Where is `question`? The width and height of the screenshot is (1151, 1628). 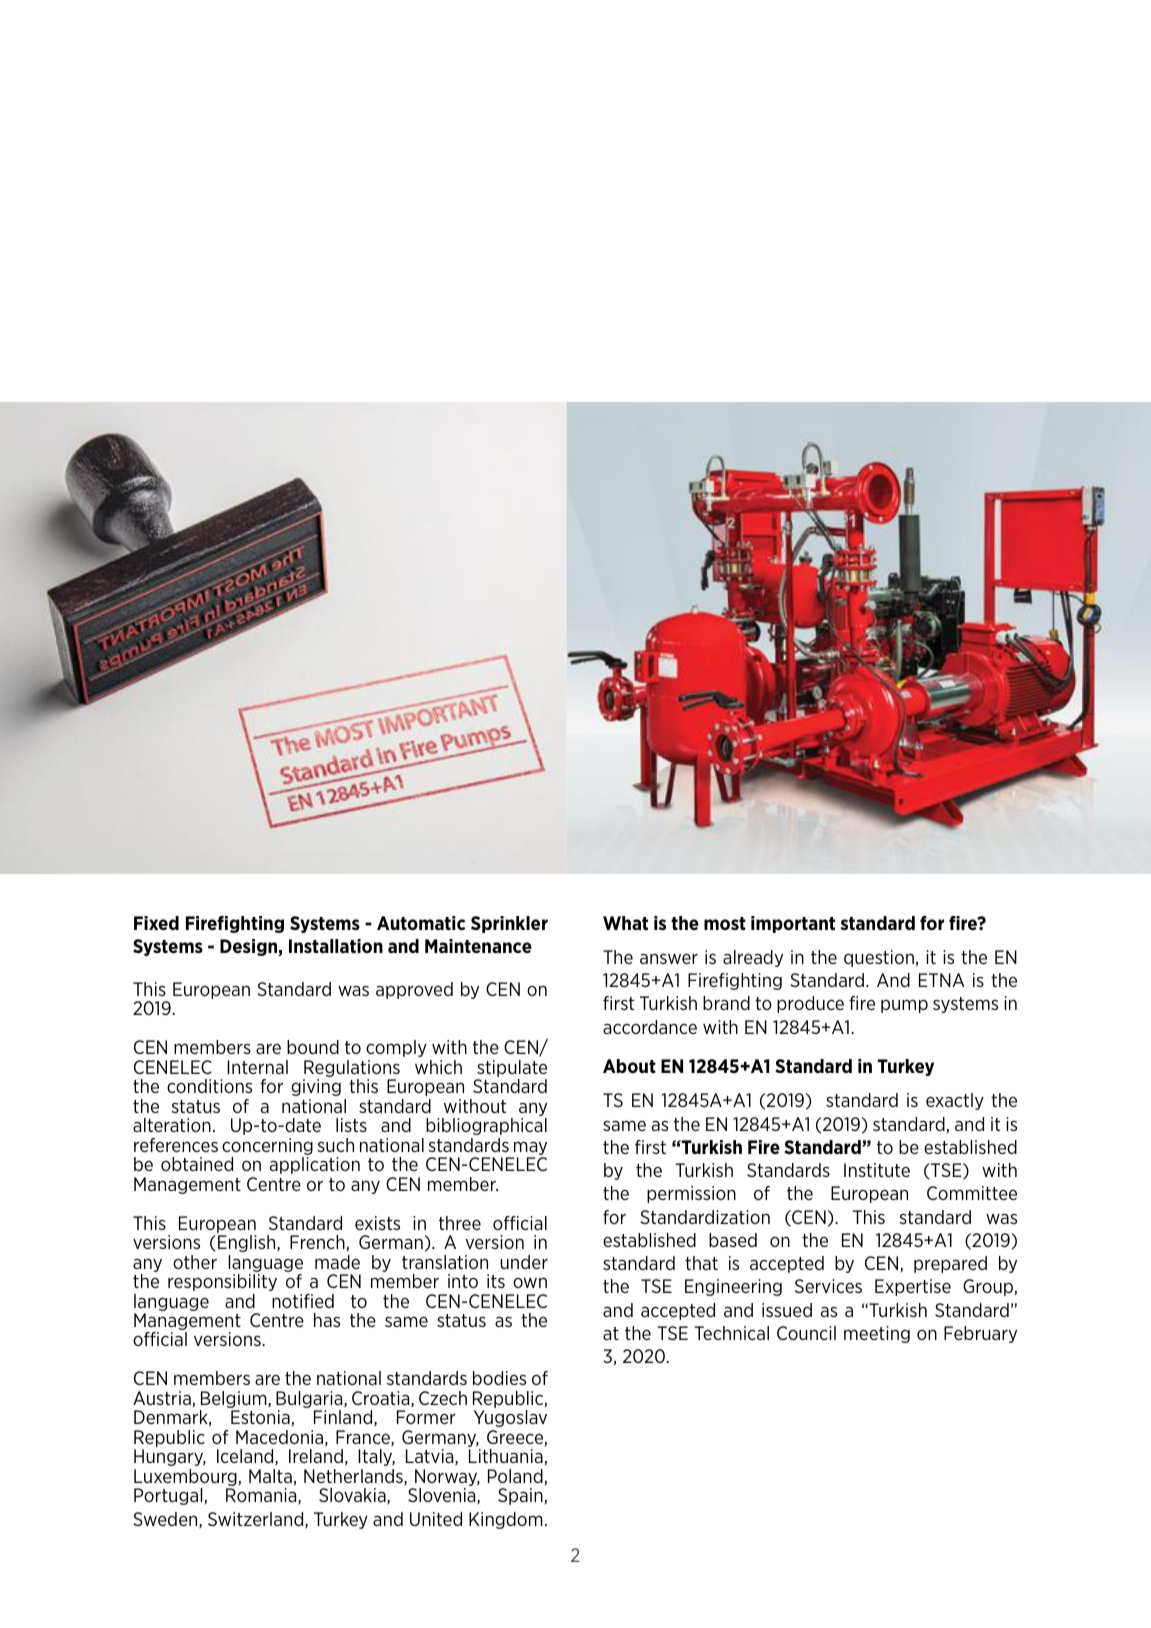
question is located at coordinates (879, 958).
